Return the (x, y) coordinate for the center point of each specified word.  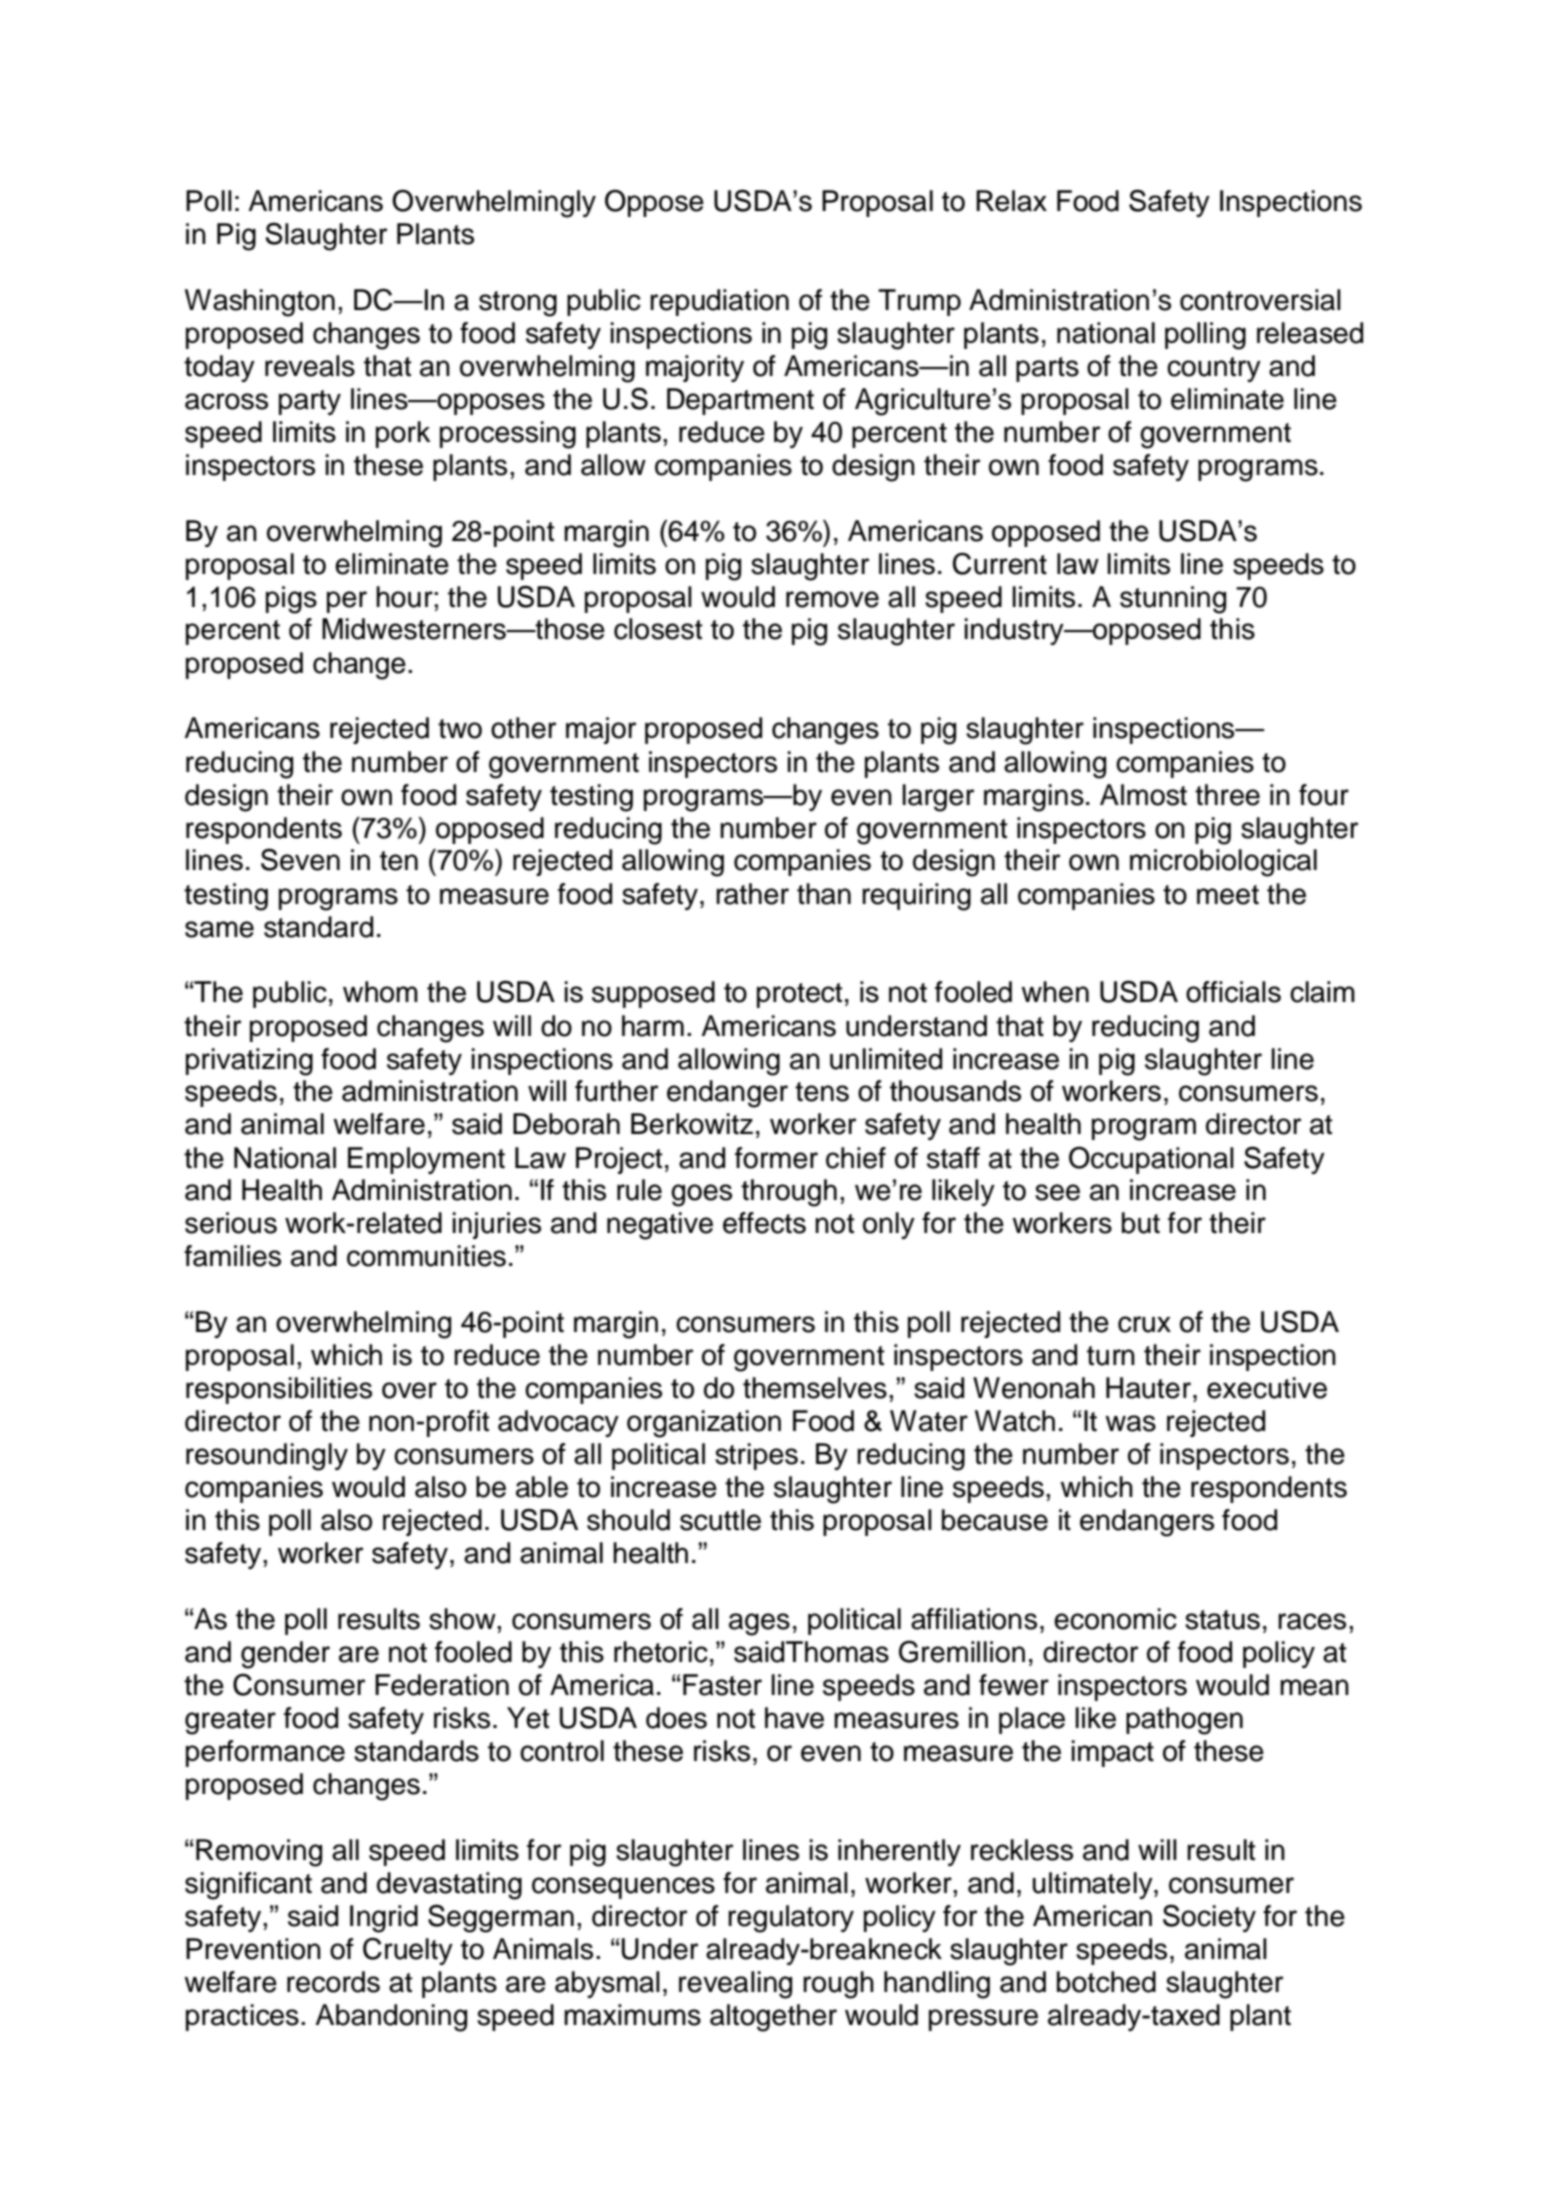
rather (752, 894)
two (460, 729)
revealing (735, 1985)
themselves (815, 1388)
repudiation (719, 302)
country (1214, 369)
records (333, 1982)
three (1227, 795)
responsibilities (279, 1390)
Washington (260, 303)
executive (1267, 1388)
